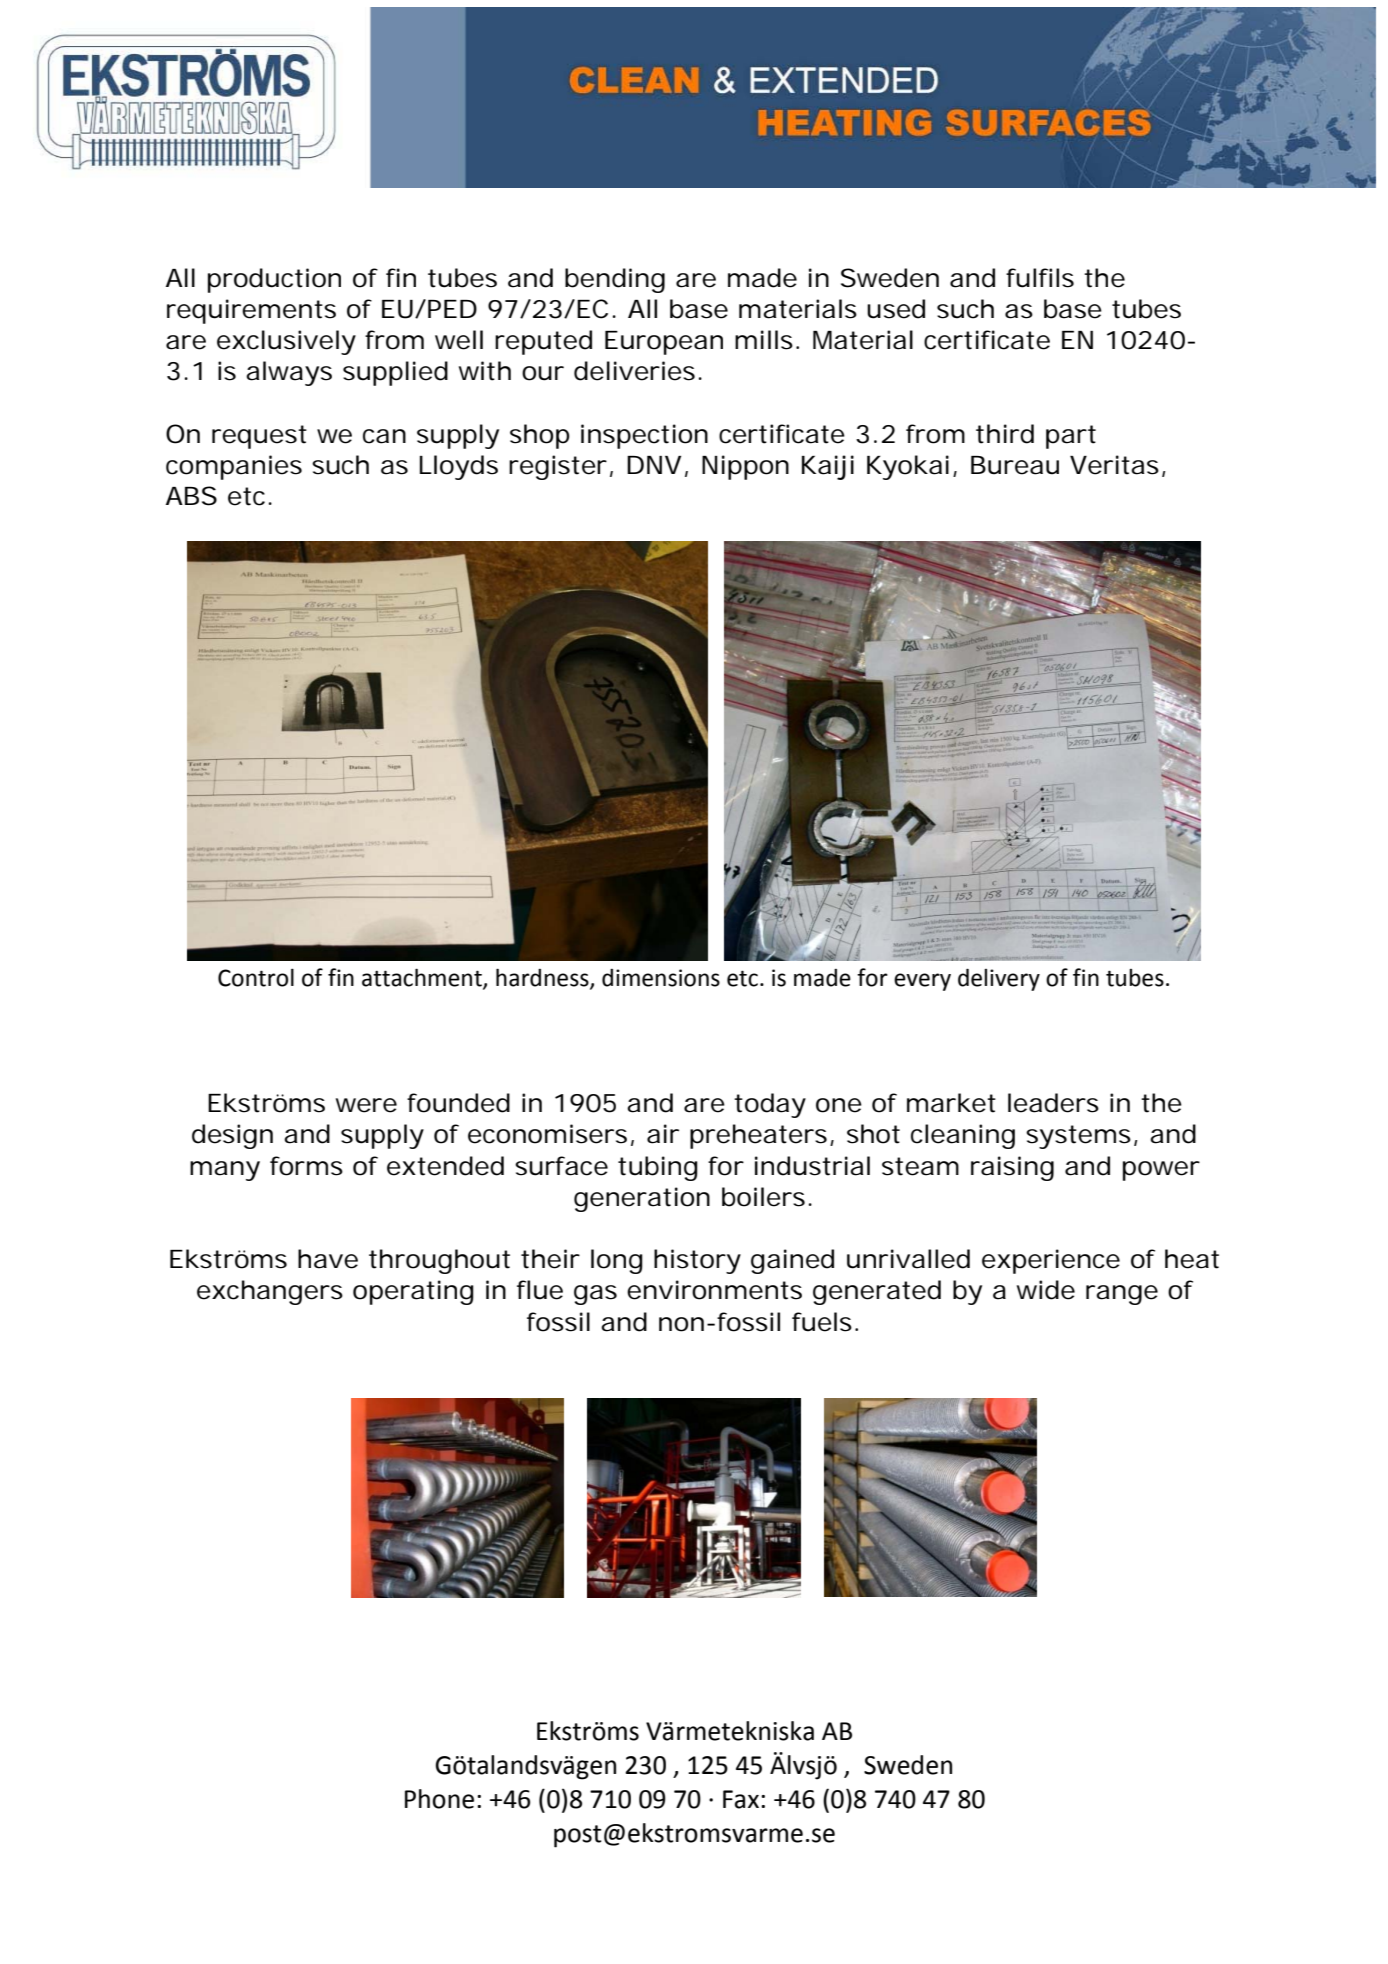 This screenshot has height=1964, width=1388. Describe the element at coordinates (439, 1799) in the screenshot. I see `Phone` at that location.
